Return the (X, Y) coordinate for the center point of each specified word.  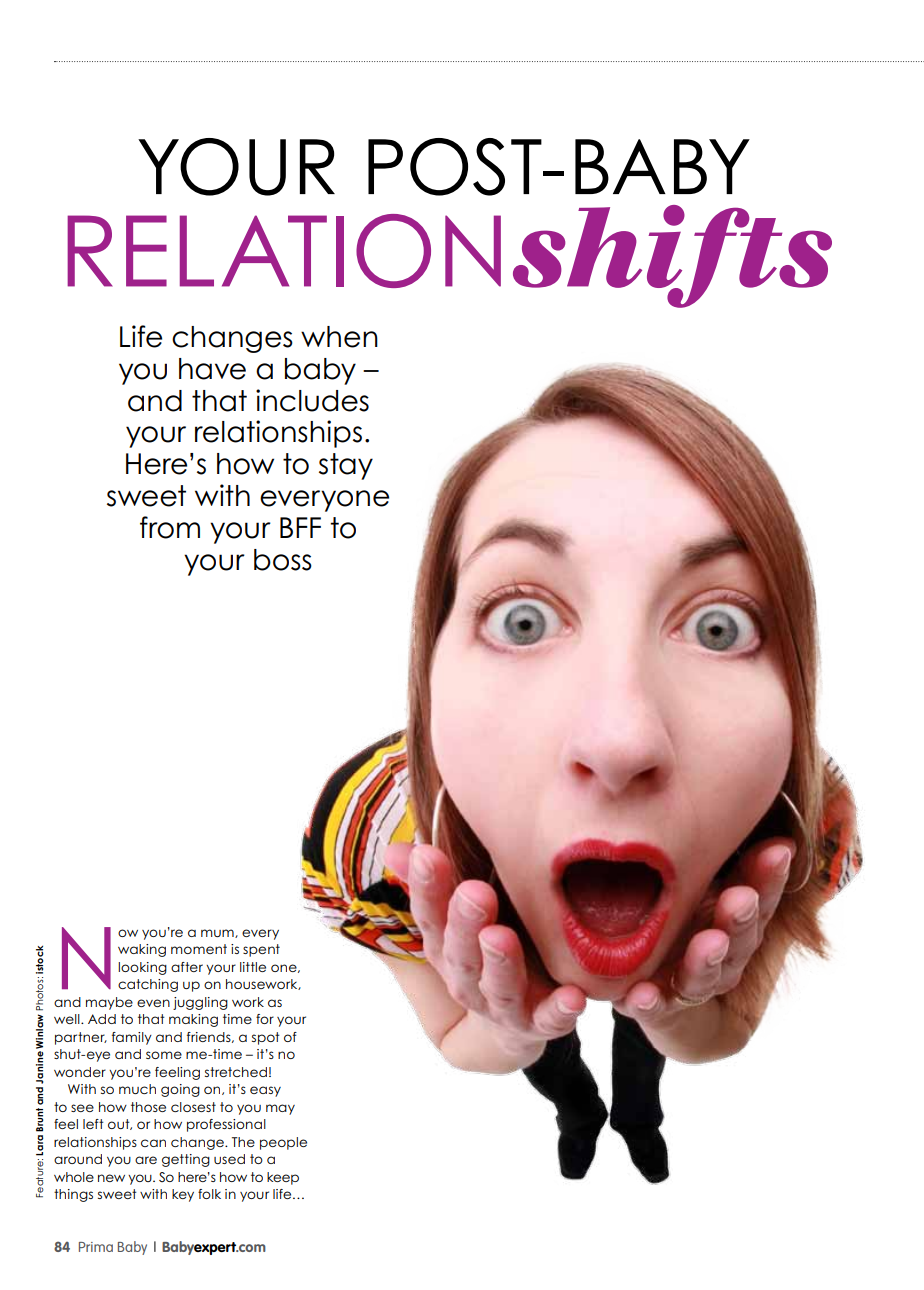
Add (102, 1019)
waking (142, 950)
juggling (200, 1003)
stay (346, 466)
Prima (96, 1247)
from (170, 527)
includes (312, 400)
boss (283, 560)
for (265, 1019)
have (212, 369)
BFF (300, 527)
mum (218, 933)
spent (261, 950)
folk (209, 1194)
